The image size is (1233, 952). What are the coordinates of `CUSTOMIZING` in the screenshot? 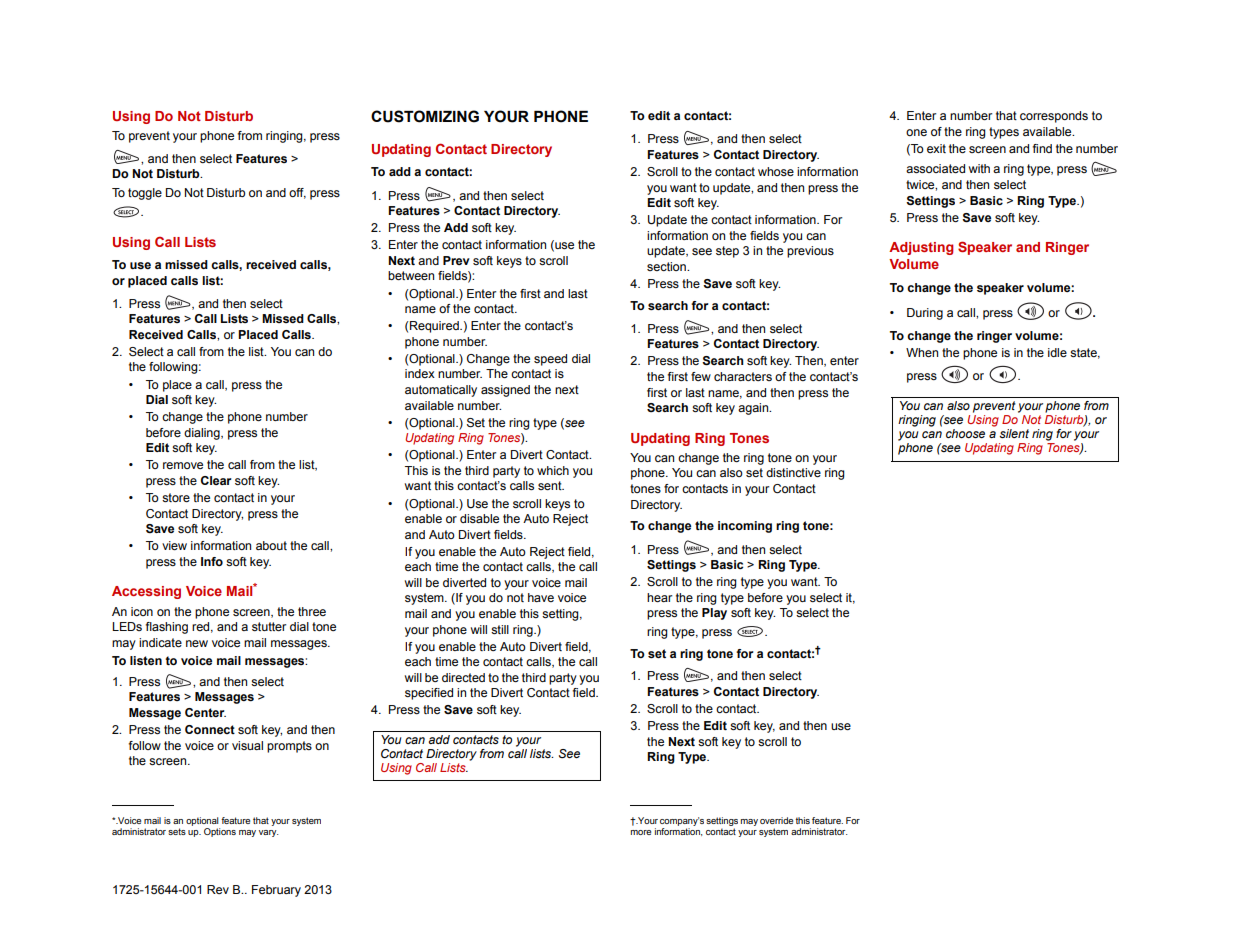 It's located at (425, 116).
